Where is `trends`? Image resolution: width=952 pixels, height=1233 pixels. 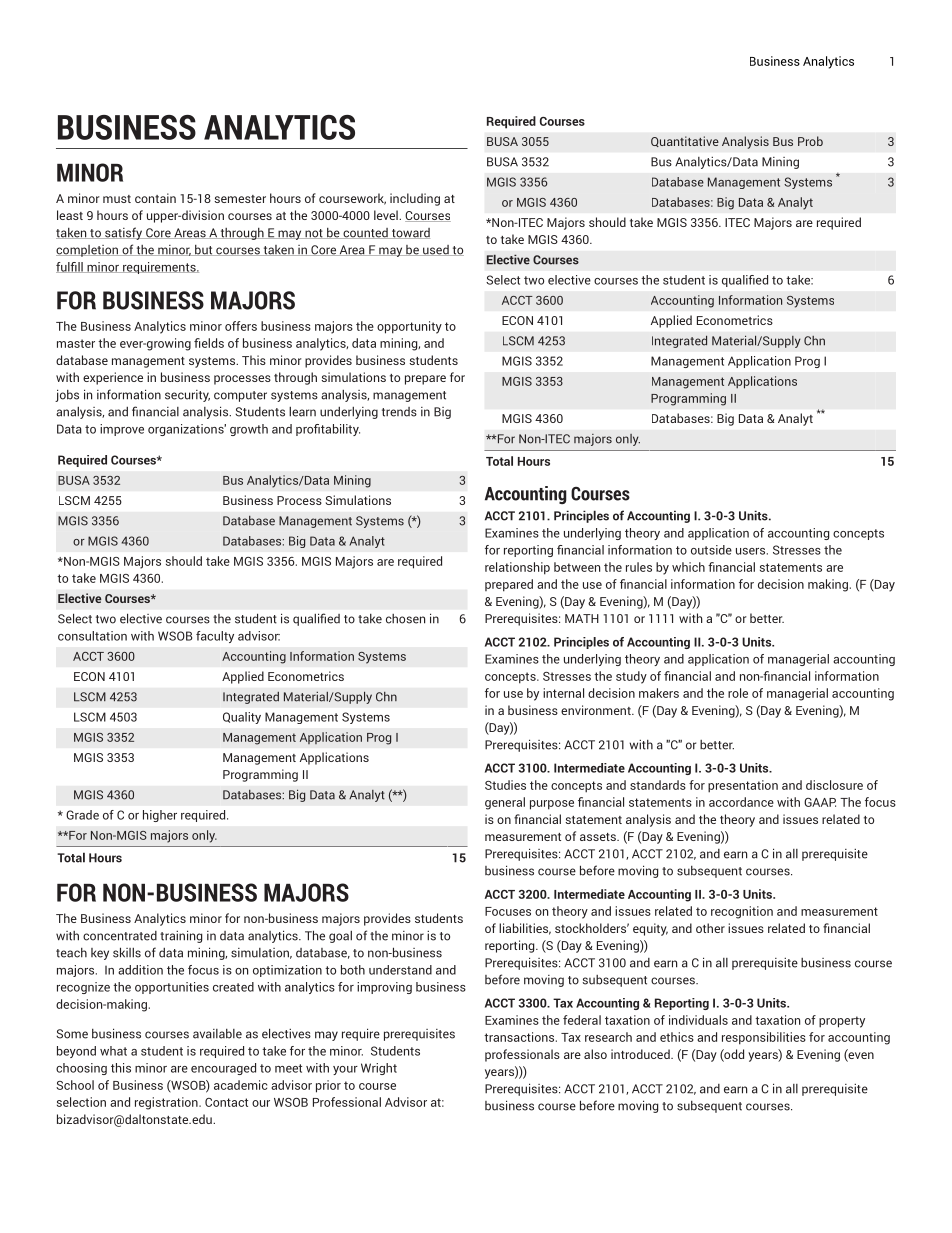
trends is located at coordinates (399, 412).
